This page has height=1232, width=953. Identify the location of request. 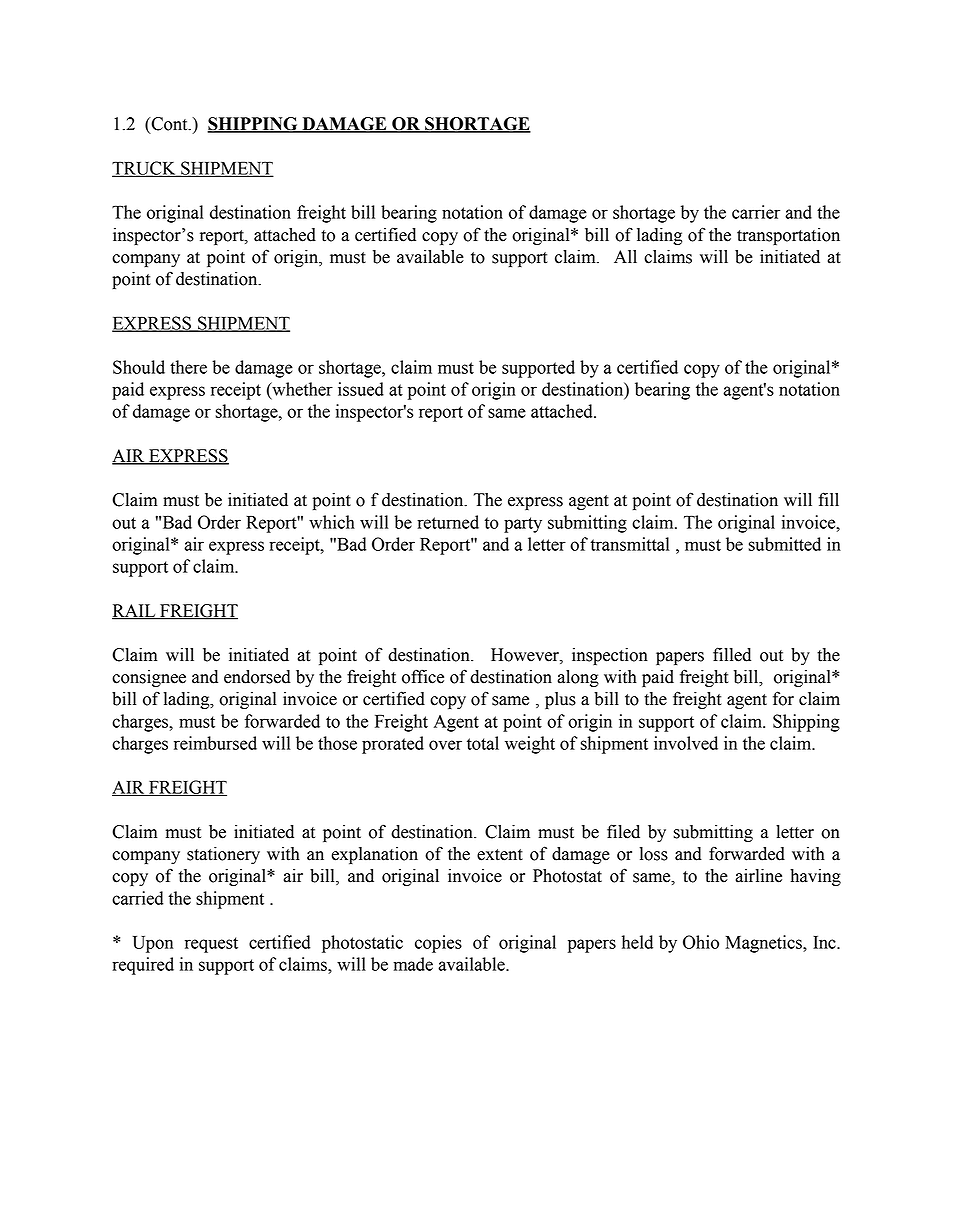
(211, 945).
